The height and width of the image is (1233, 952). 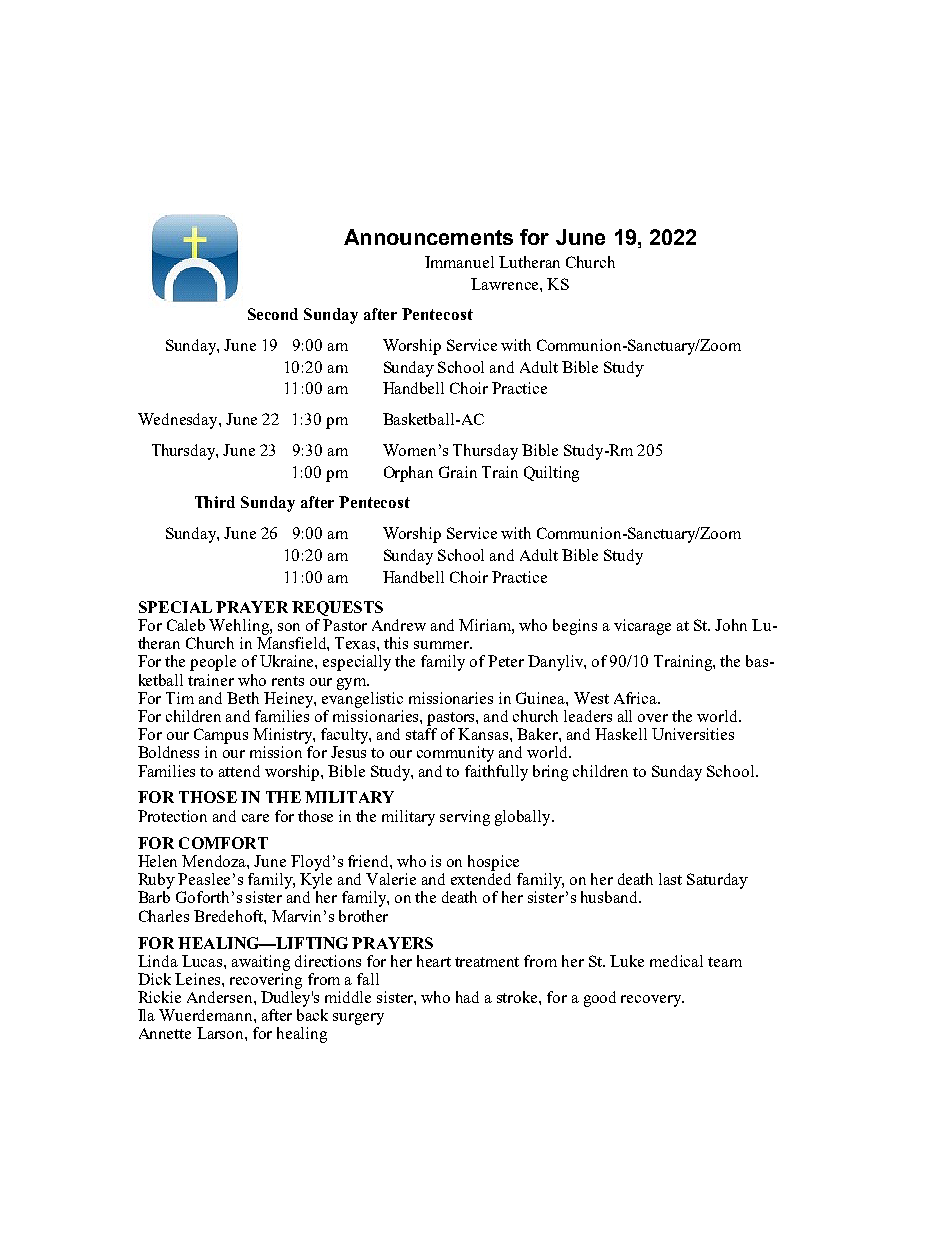 What do you see at coordinates (506, 284) in the image?
I see `Lawrence` at bounding box center [506, 284].
